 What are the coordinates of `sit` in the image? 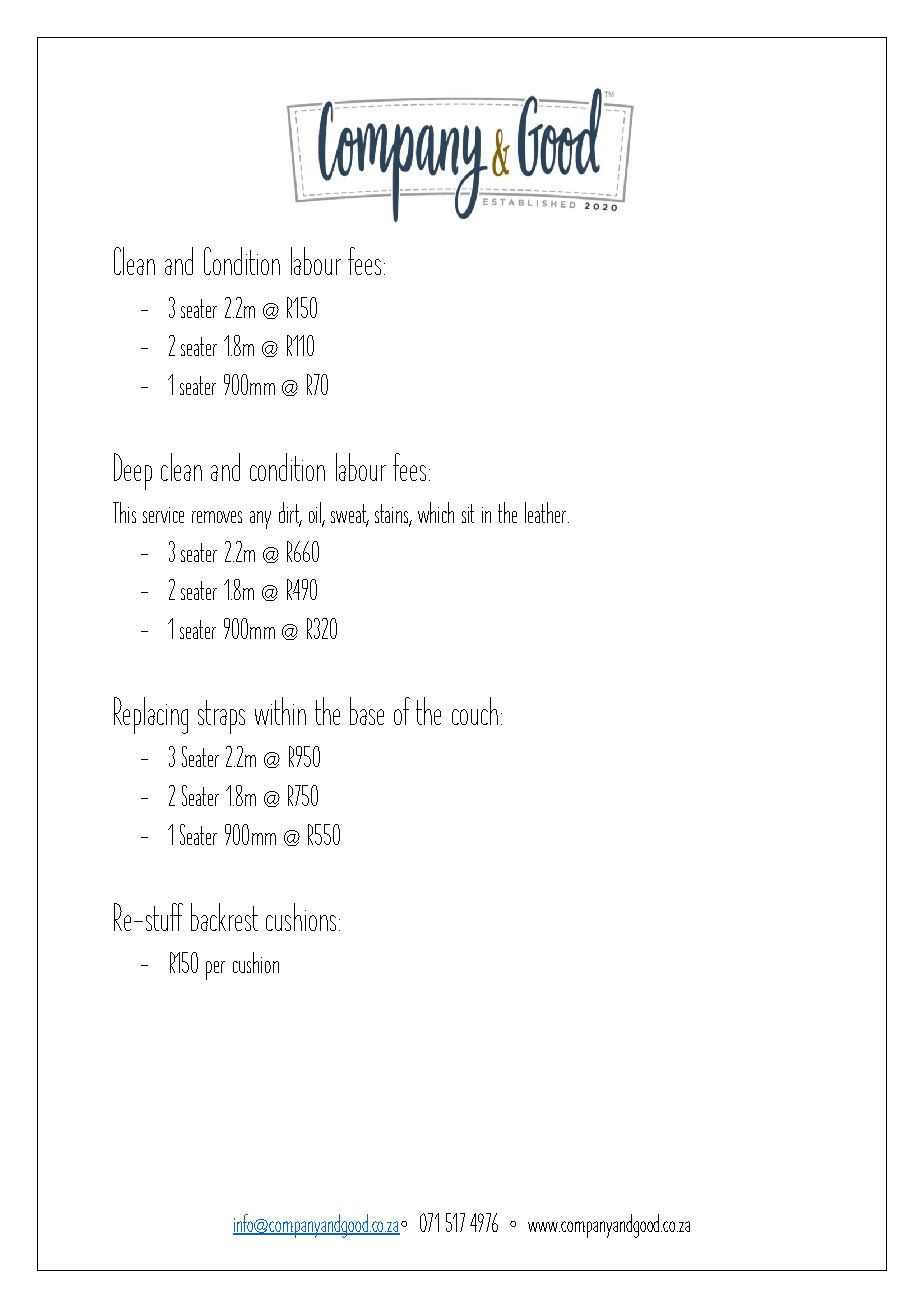 It's located at (468, 513).
